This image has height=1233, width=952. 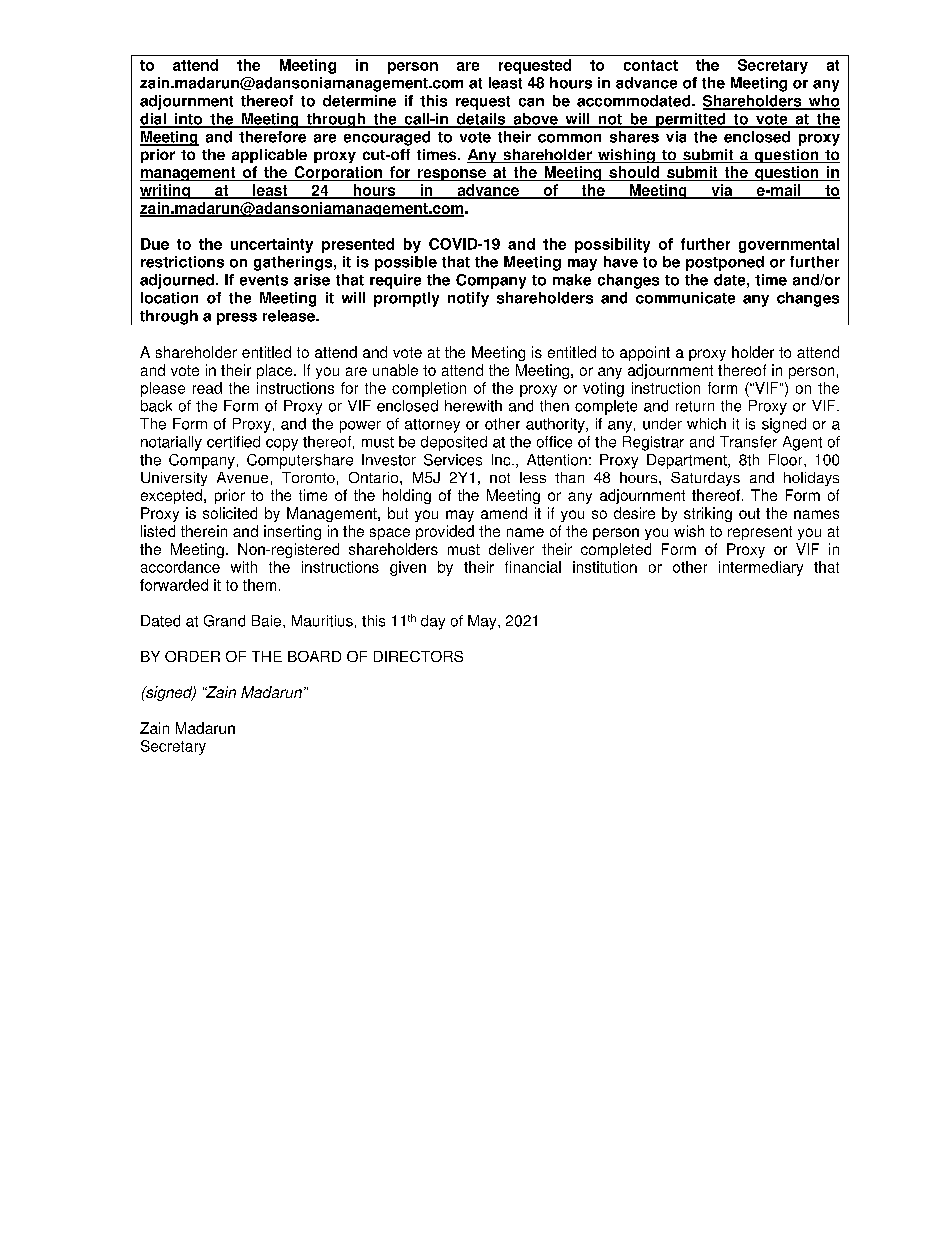 I want to click on who, so click(x=823, y=102).
